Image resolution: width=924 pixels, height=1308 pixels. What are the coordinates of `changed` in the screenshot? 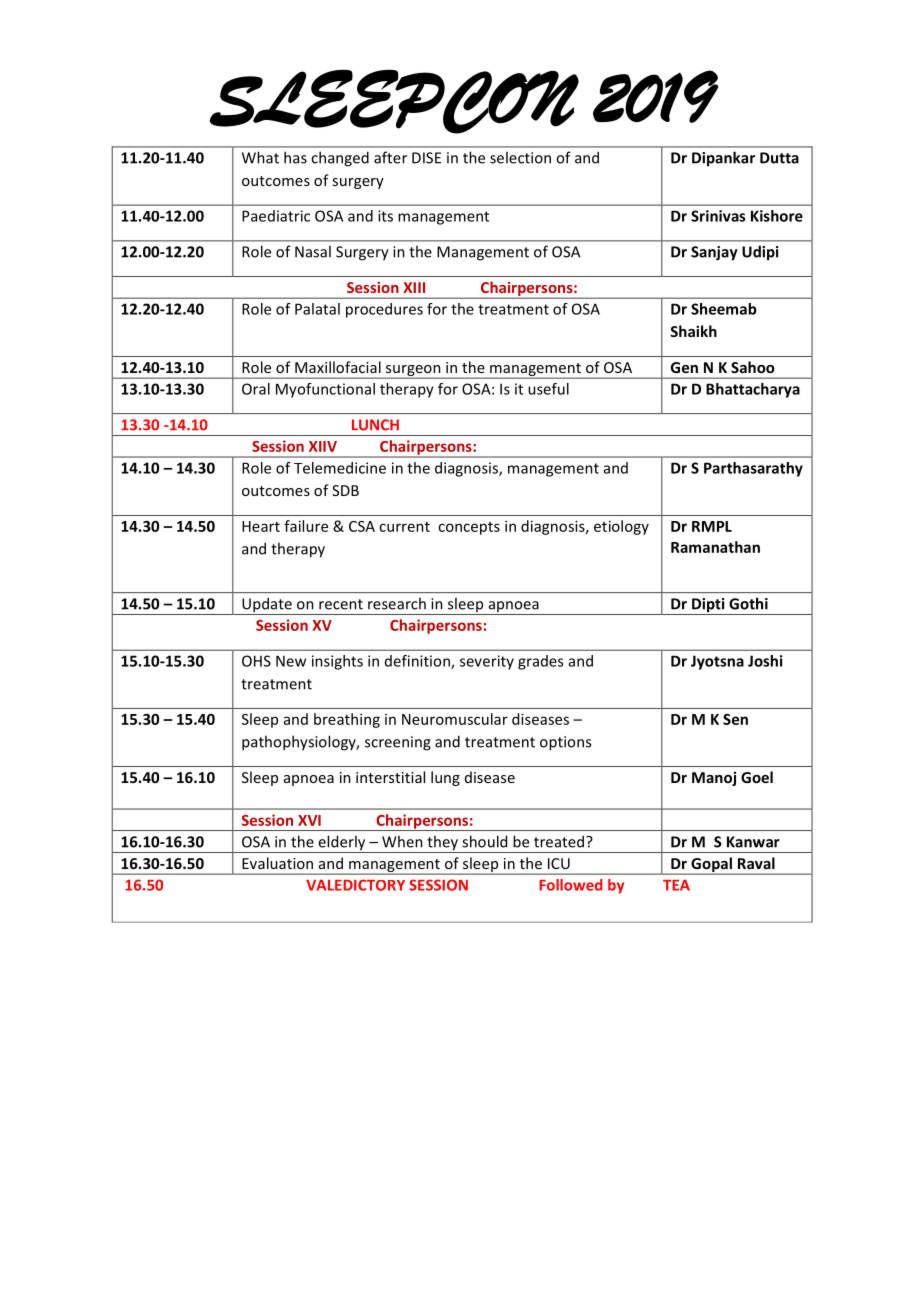 It's located at (340, 159).
